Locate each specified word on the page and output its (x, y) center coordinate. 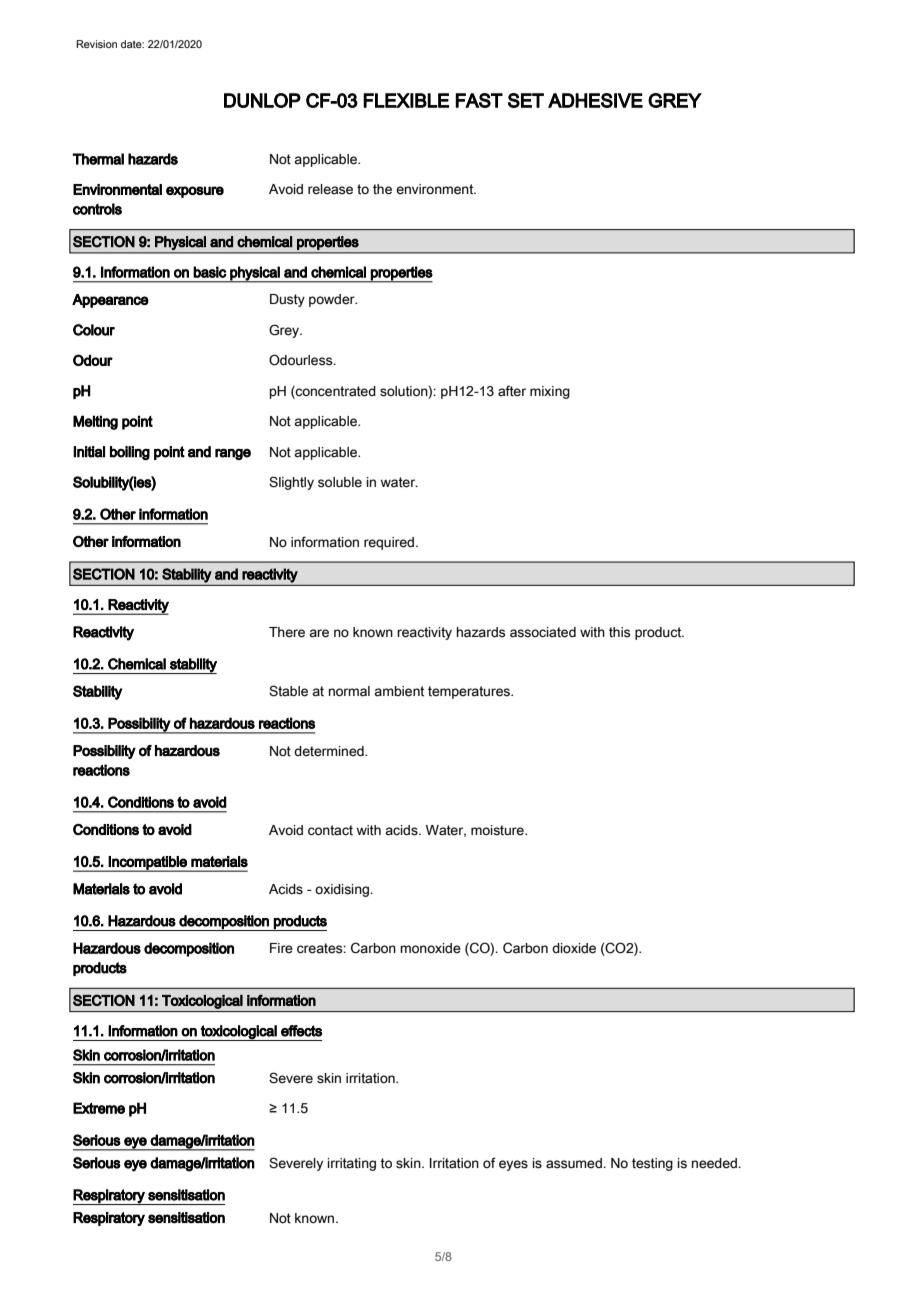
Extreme (99, 1108)
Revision (96, 44)
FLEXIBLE (406, 100)
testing (652, 1164)
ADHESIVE (595, 100)
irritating (352, 1164)
